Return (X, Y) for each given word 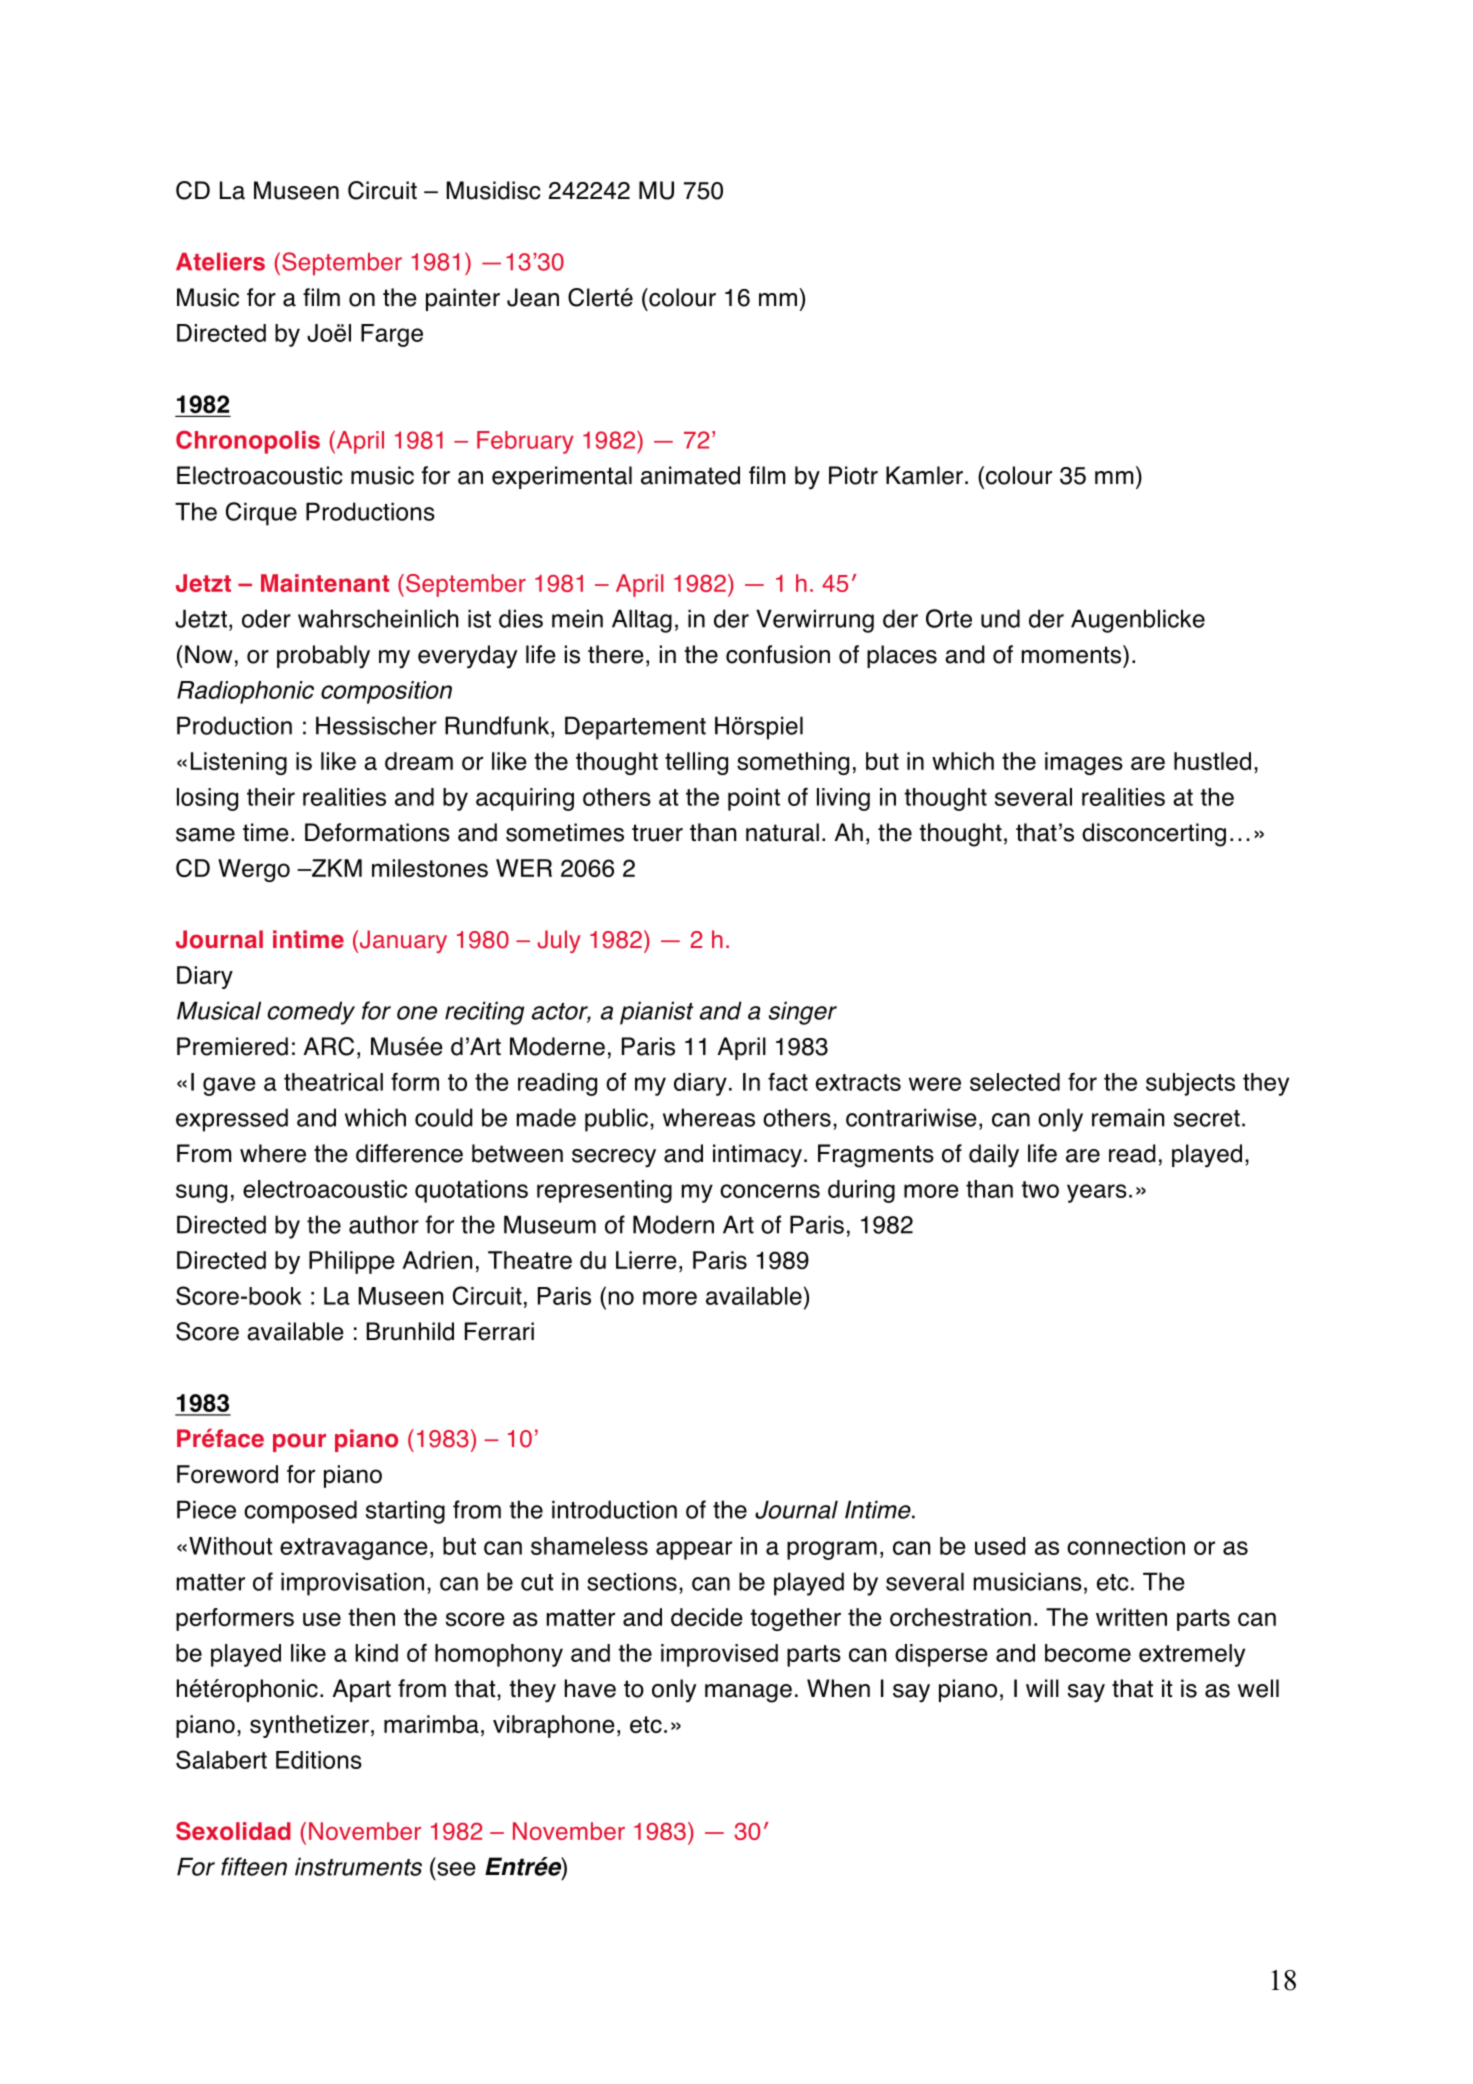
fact (788, 1081)
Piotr (853, 475)
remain (1128, 1117)
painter (463, 299)
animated (690, 475)
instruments (358, 1866)
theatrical (333, 1082)
